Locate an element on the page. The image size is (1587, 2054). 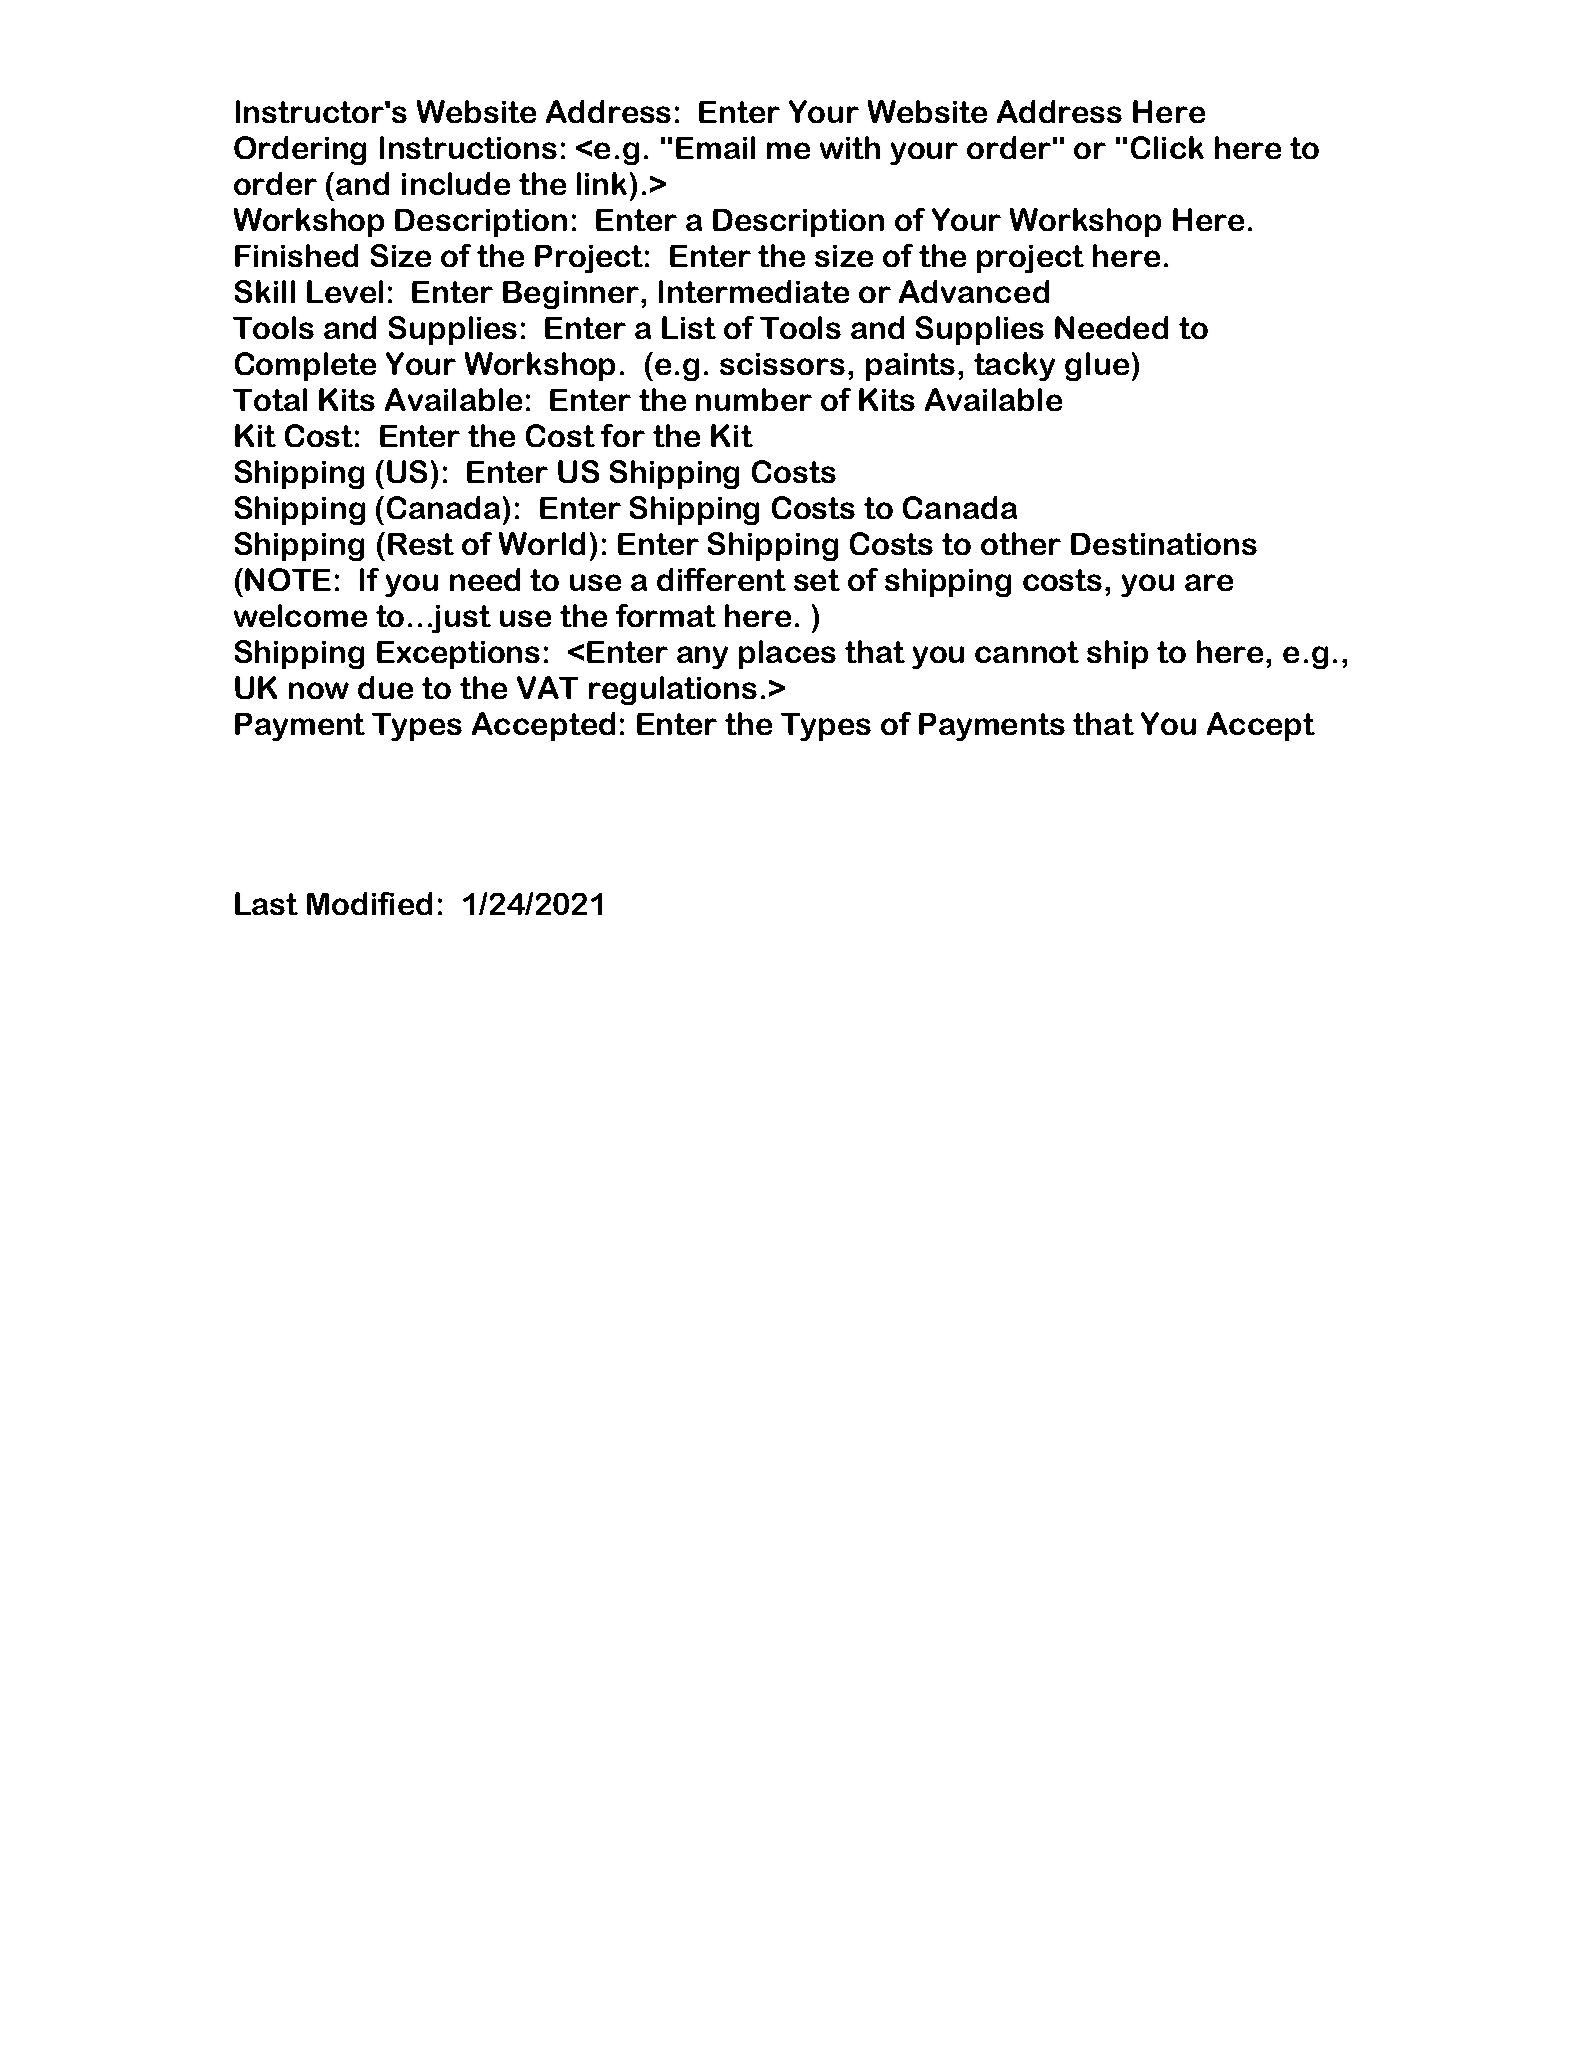
Destinations is located at coordinates (1164, 544).
